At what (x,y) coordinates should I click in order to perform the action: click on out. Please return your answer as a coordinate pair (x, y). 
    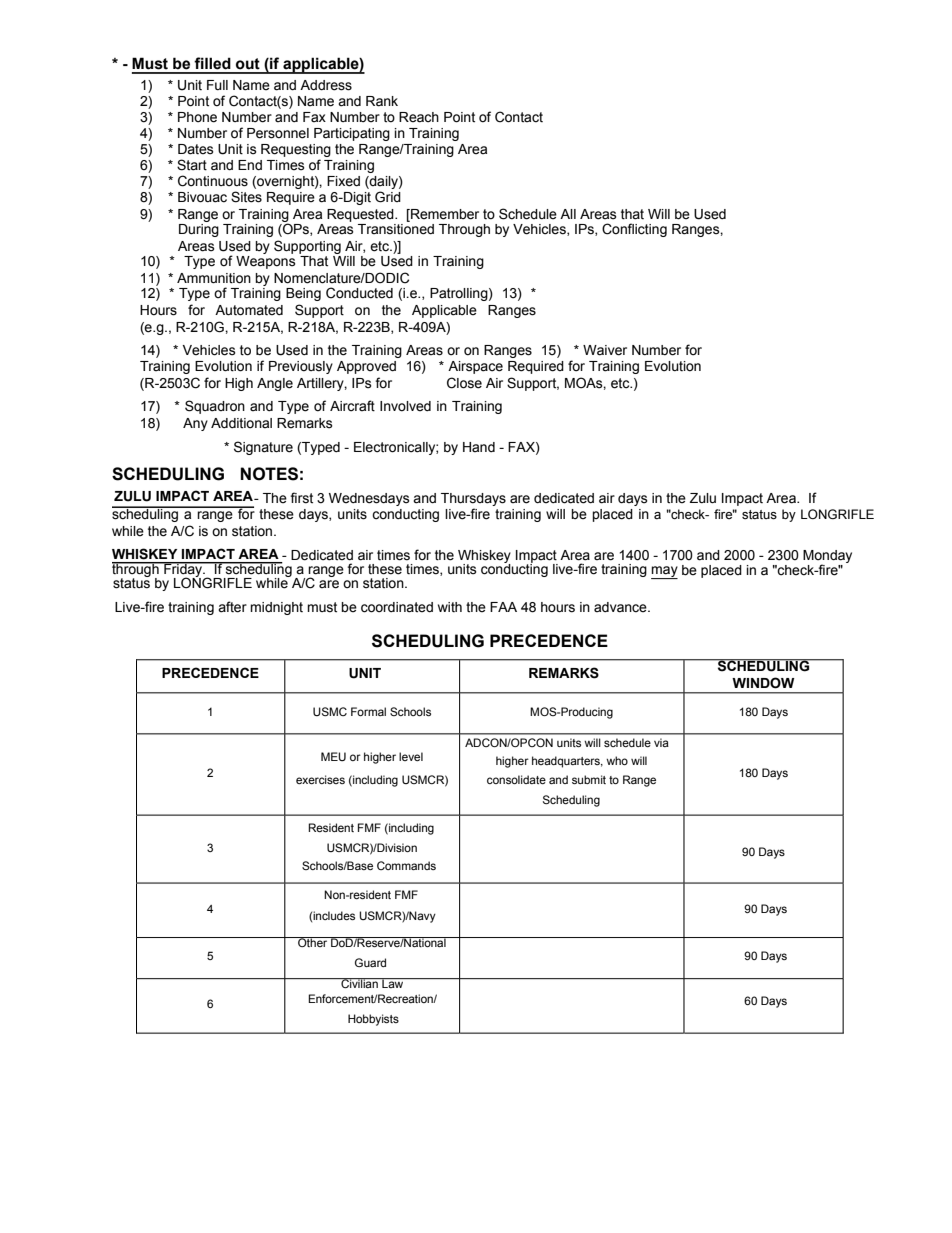
    Looking at the image, I should click on (248, 64).
